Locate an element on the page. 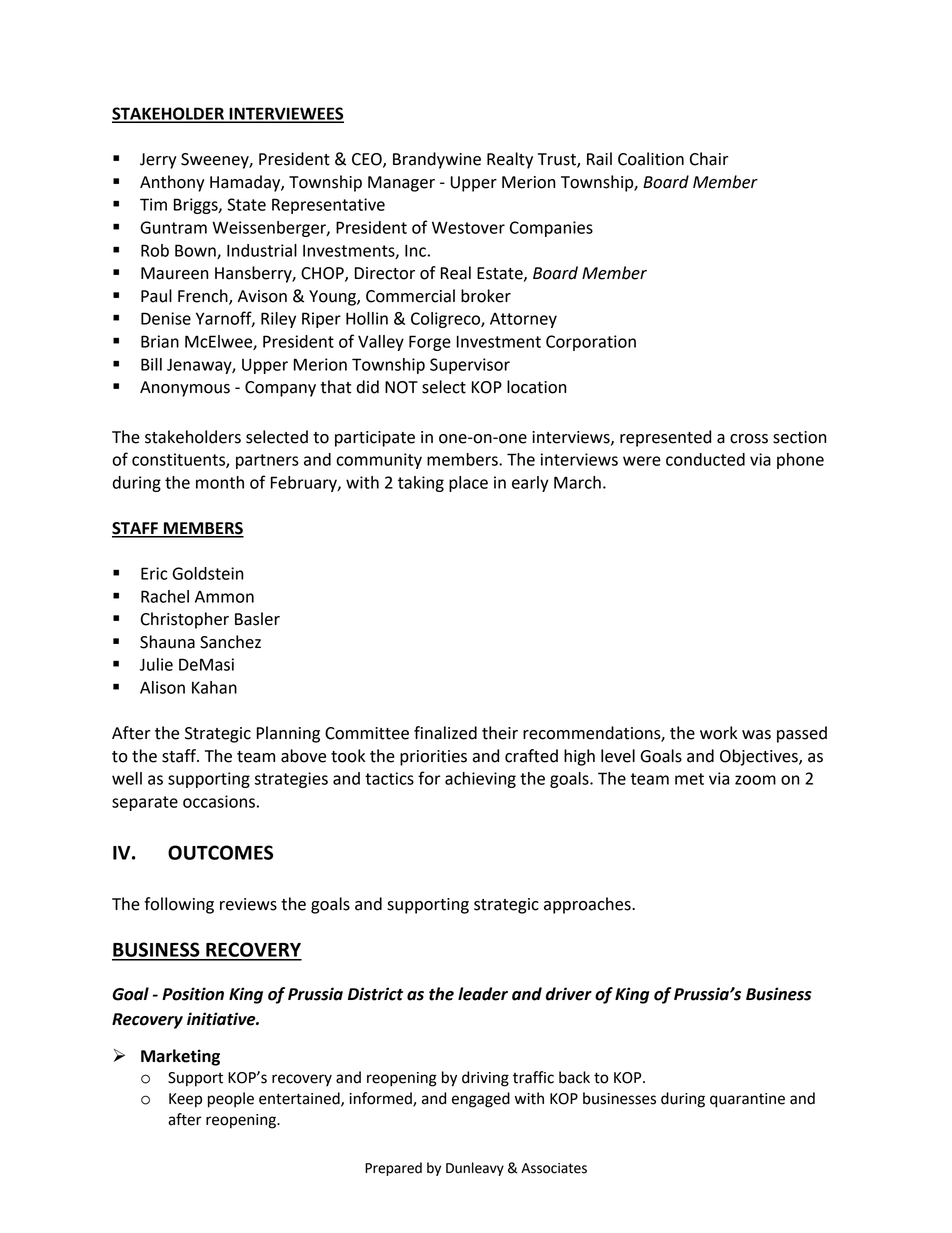 This page has width=952, height=1233. achieving is located at coordinates (480, 780).
